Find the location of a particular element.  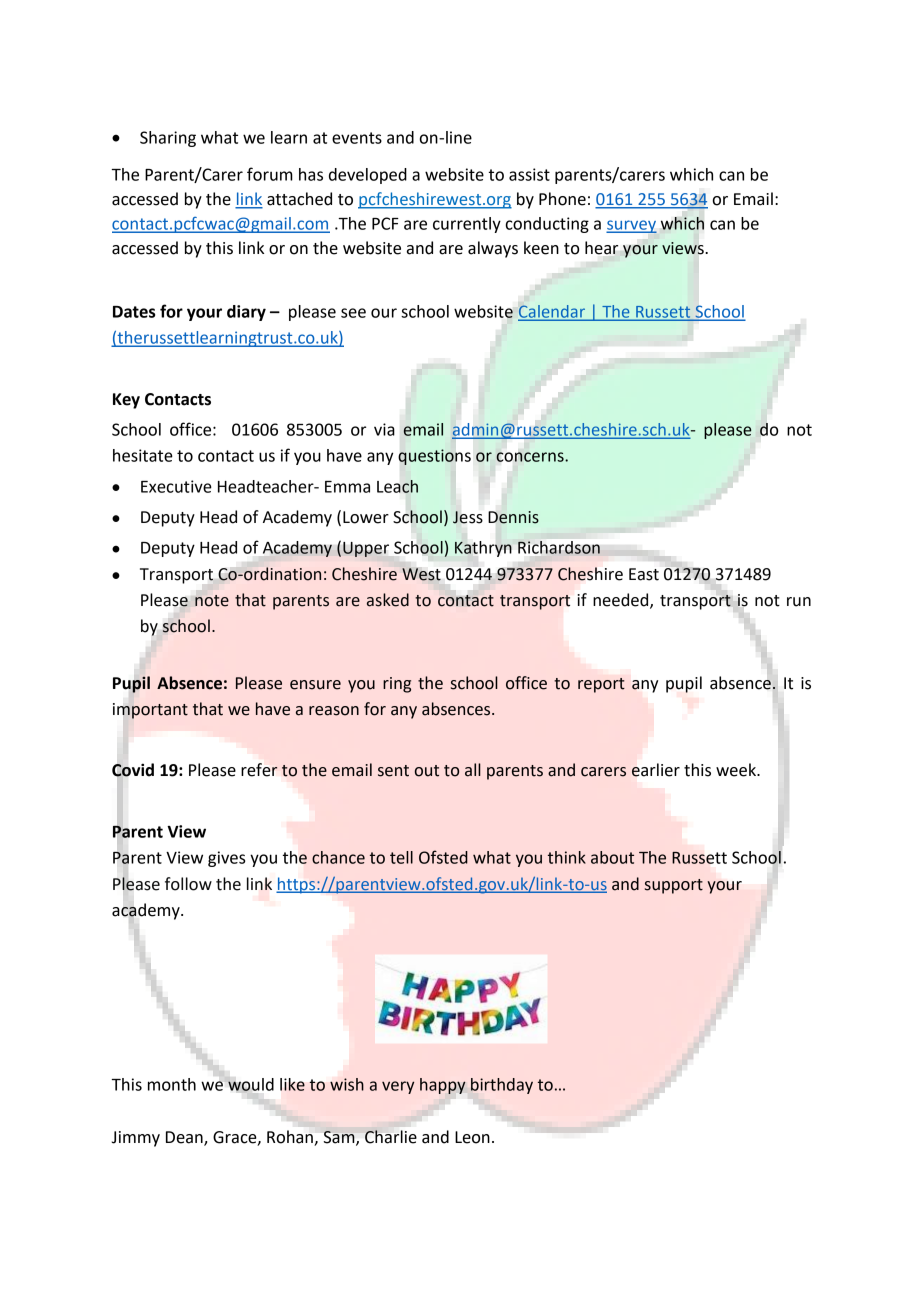

Dean is located at coordinates (185, 1138).
